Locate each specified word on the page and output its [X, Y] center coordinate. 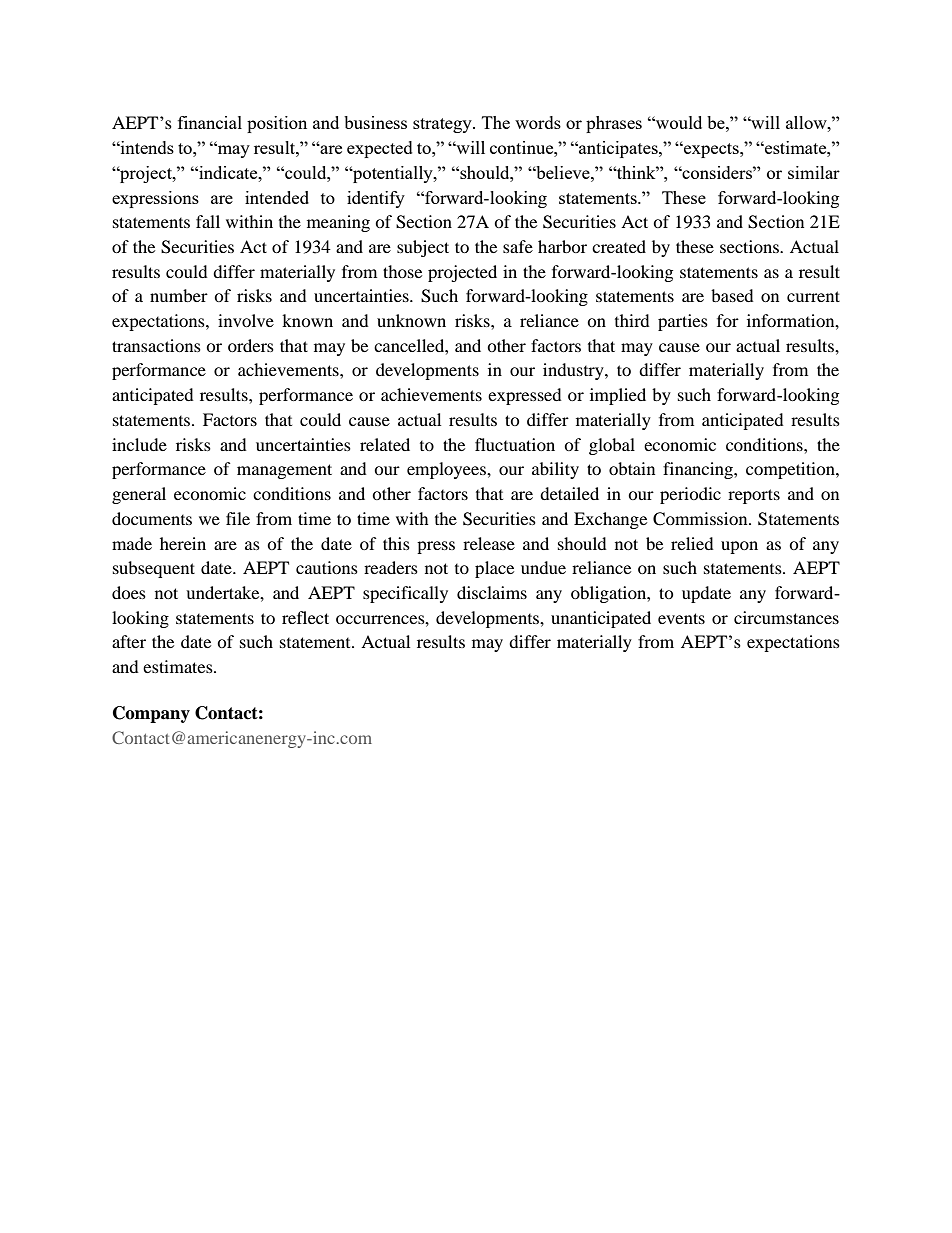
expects [711, 150]
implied [618, 396]
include [139, 444]
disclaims [492, 592]
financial [210, 122]
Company [151, 714]
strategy [443, 125]
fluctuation [515, 444]
